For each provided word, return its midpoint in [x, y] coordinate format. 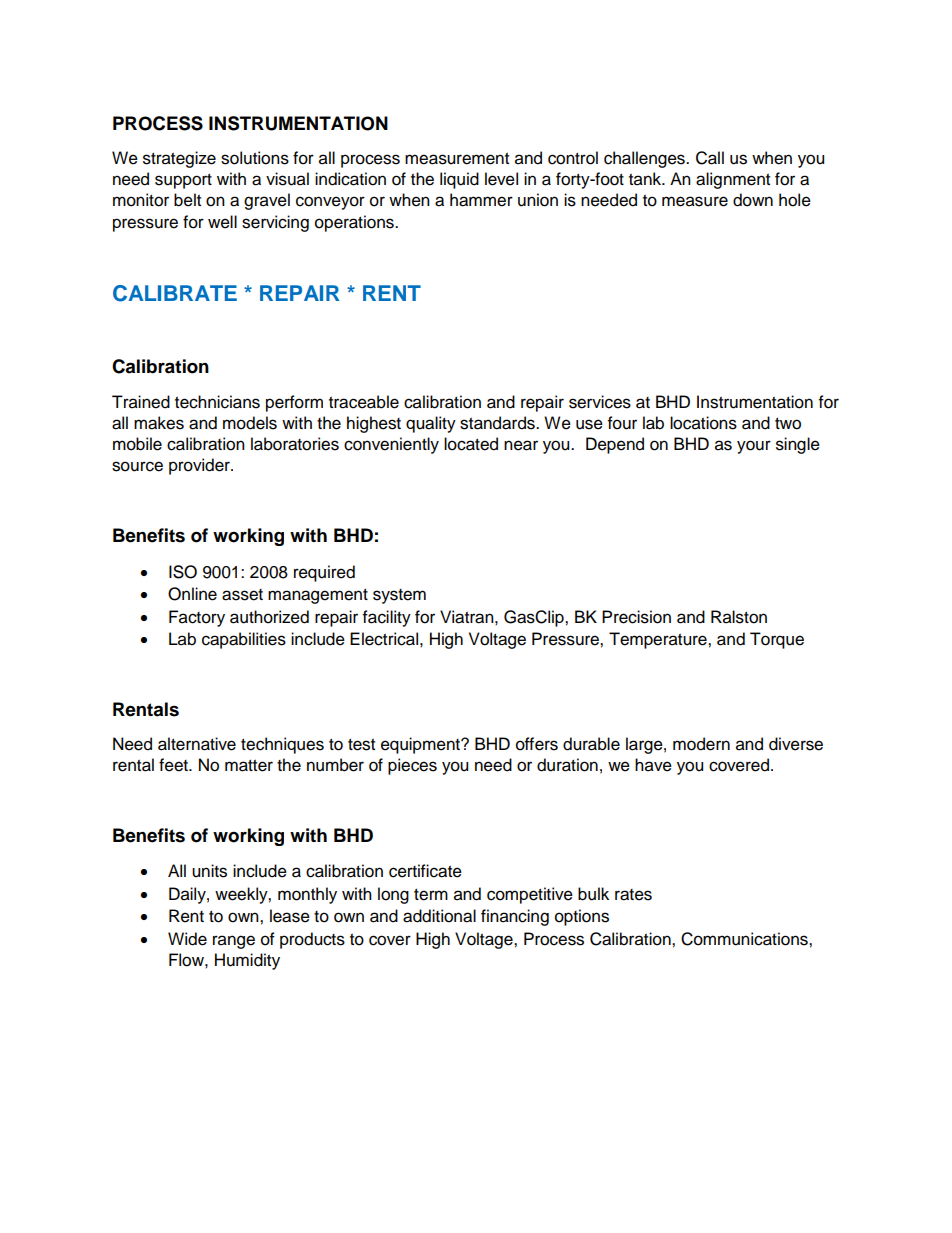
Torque [777, 640]
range [234, 942]
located [471, 444]
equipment [421, 745]
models [250, 423]
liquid [459, 180]
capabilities [244, 640]
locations [703, 423]
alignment [733, 180]
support [183, 181]
